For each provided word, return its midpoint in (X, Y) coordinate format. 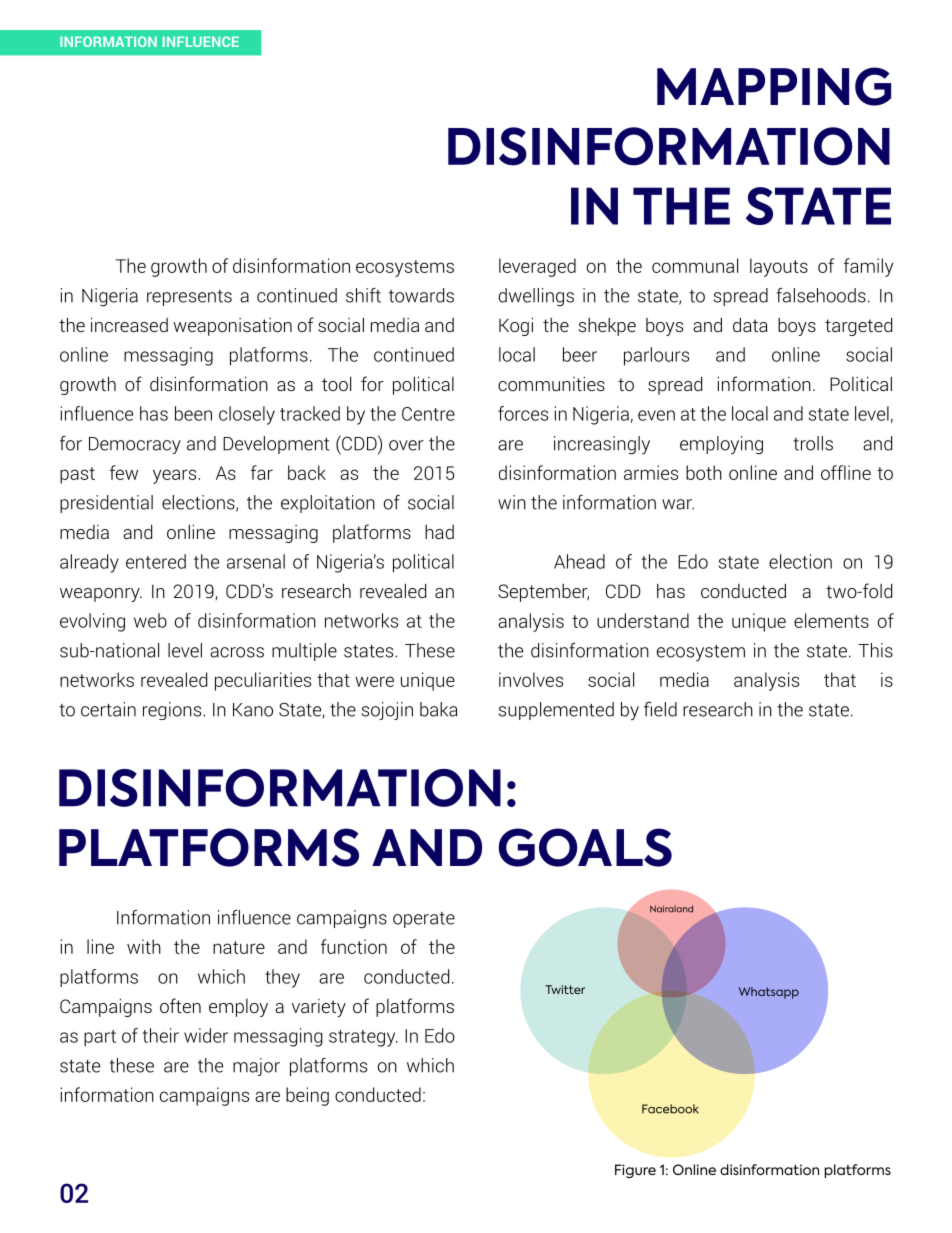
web (150, 620)
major (256, 1067)
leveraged (537, 267)
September (543, 593)
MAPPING (774, 86)
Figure (635, 1171)
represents (189, 298)
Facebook (670, 1109)
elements (831, 620)
